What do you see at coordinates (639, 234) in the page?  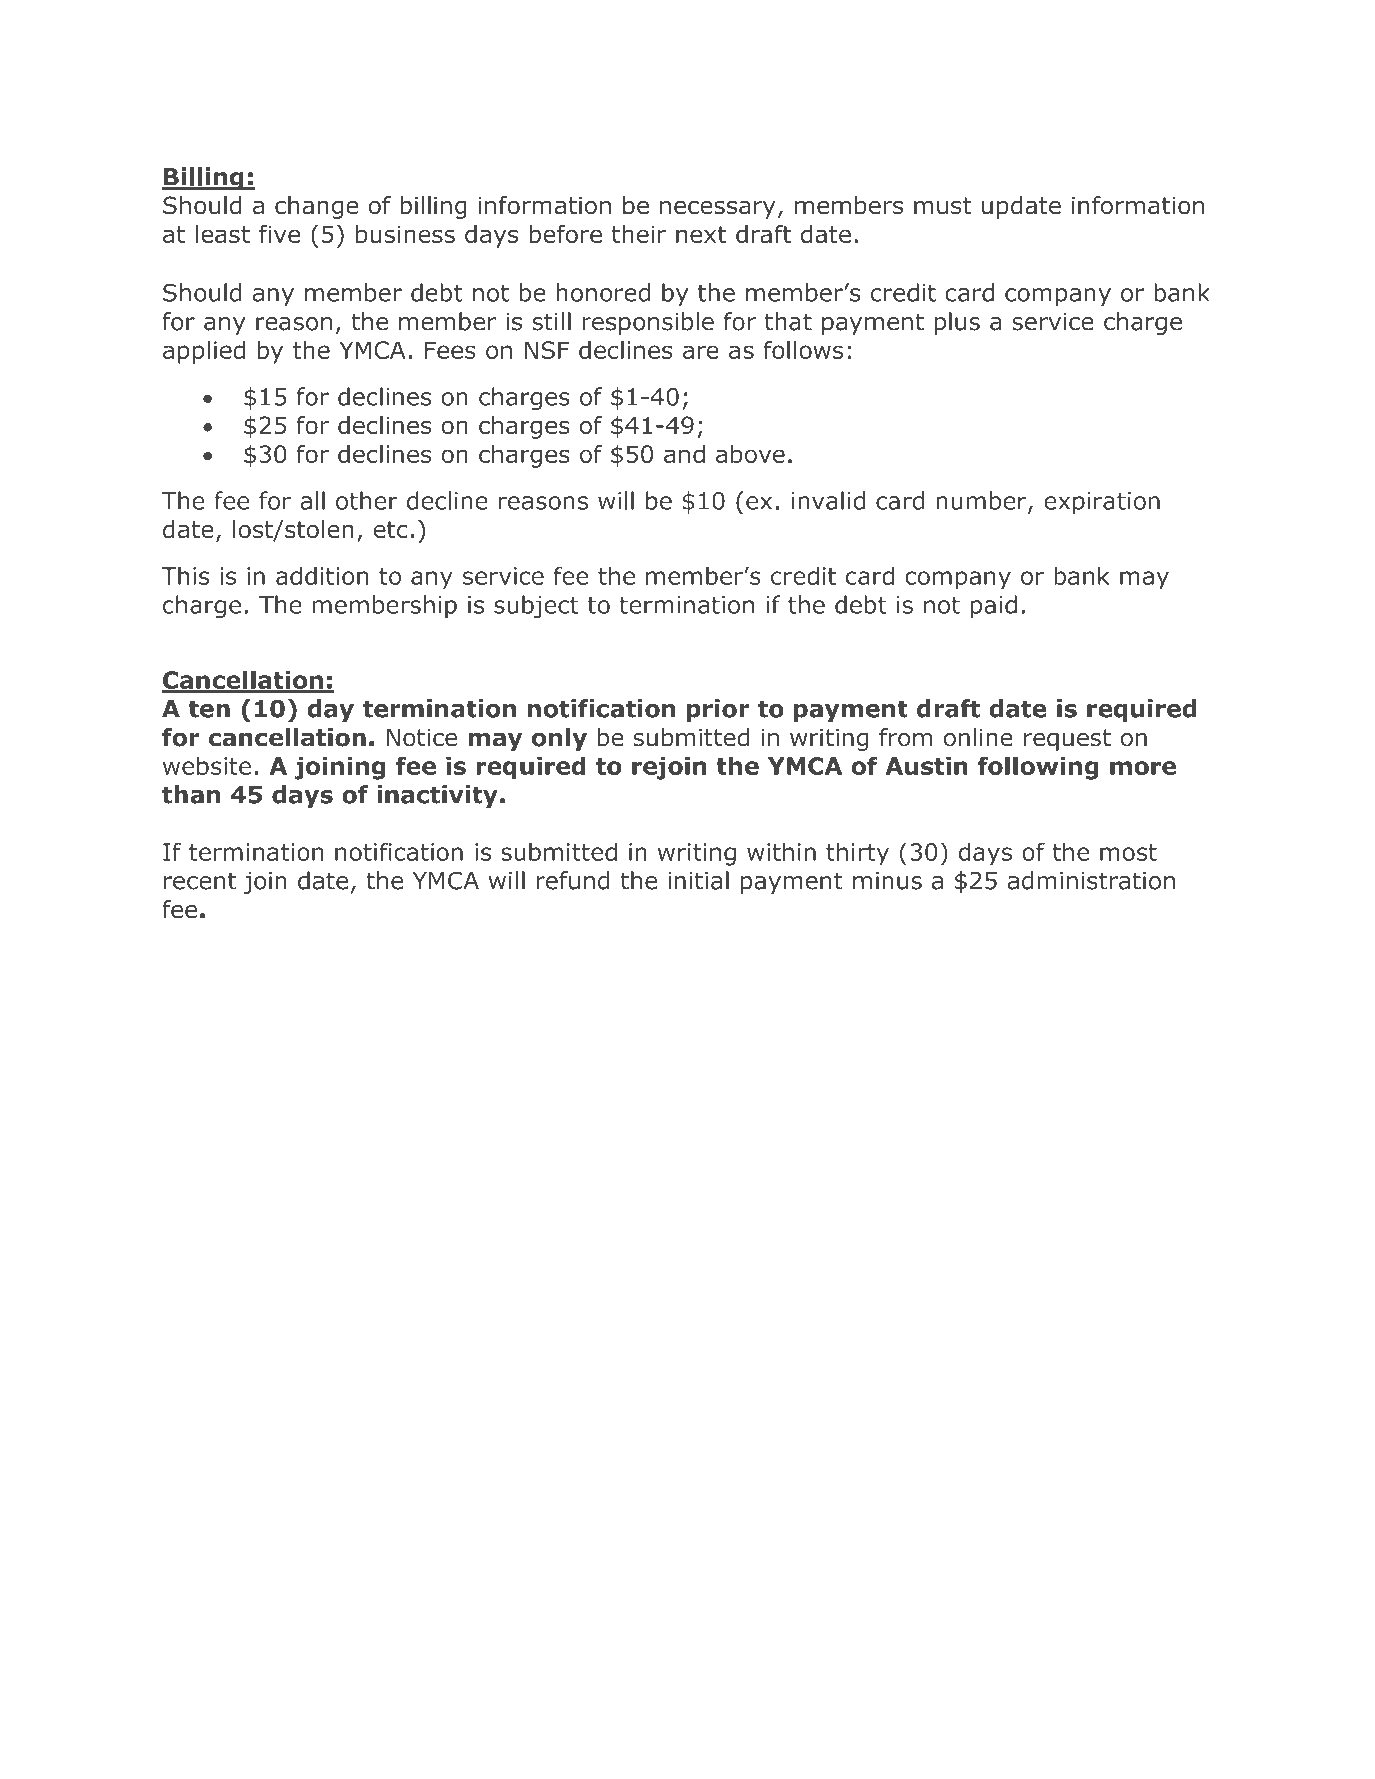 I see `their` at bounding box center [639, 234].
